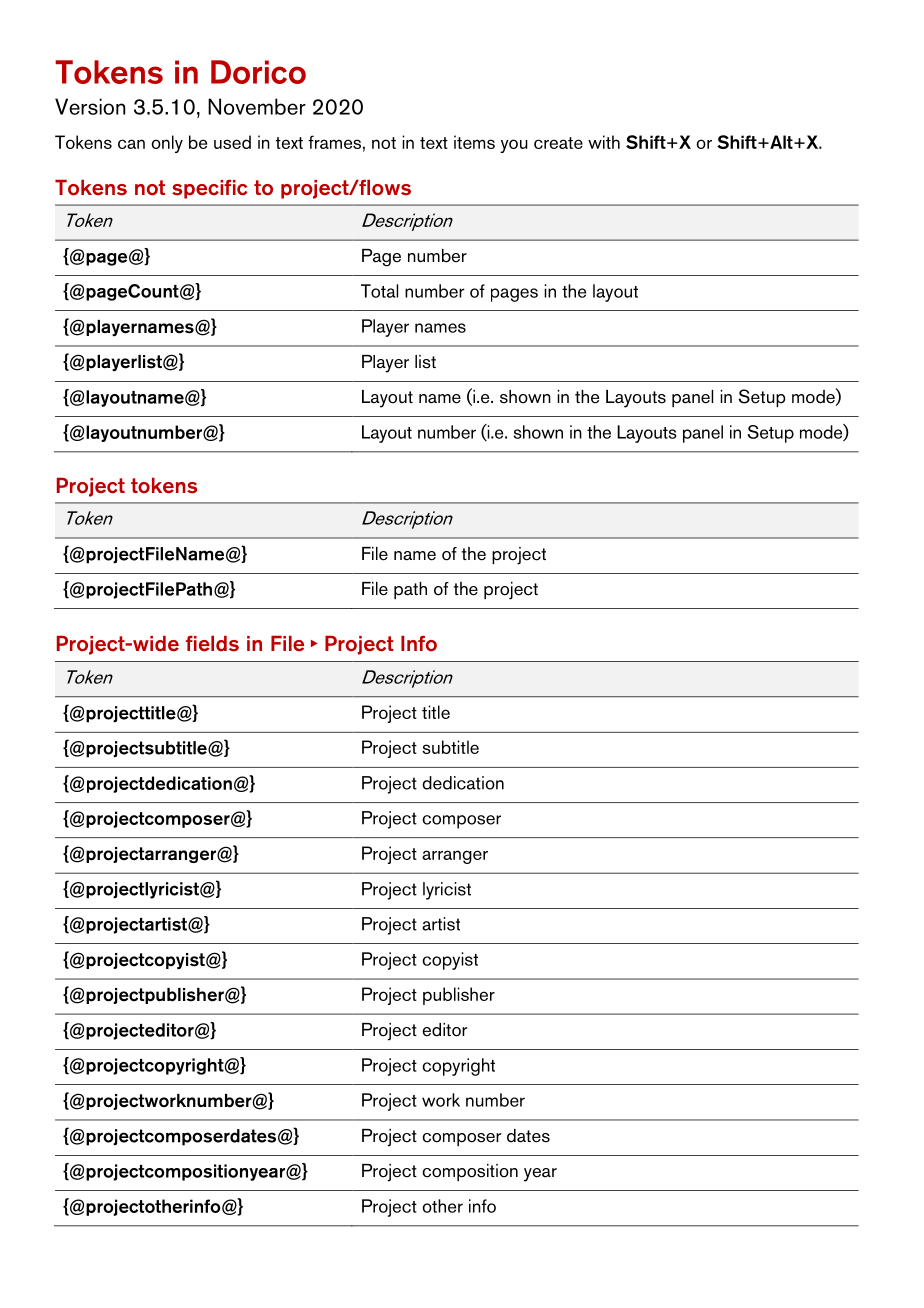 Image resolution: width=924 pixels, height=1308 pixels. I want to click on only, so click(167, 144).
